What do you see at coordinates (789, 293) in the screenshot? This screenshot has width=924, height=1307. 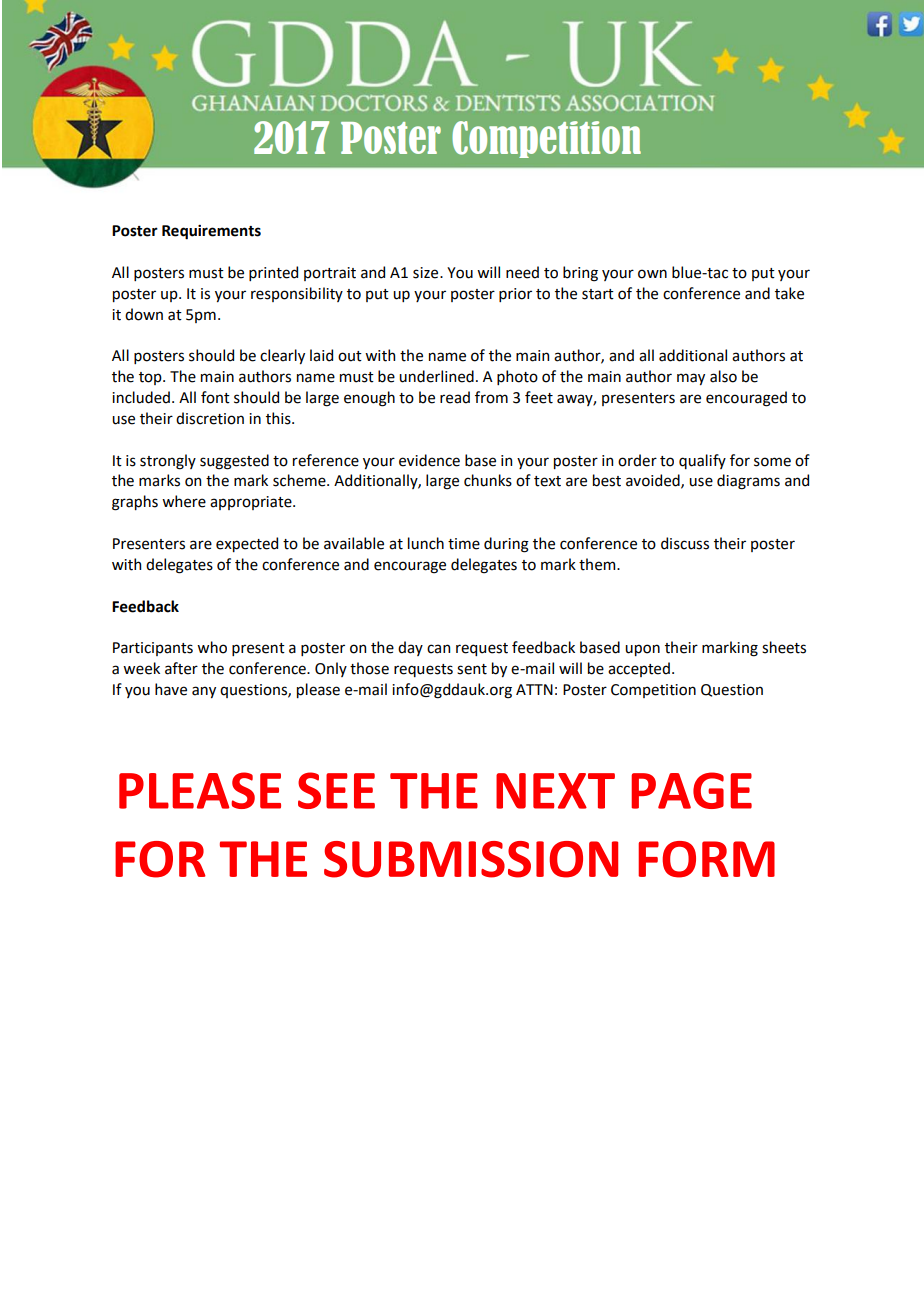 I see `take` at bounding box center [789, 293].
